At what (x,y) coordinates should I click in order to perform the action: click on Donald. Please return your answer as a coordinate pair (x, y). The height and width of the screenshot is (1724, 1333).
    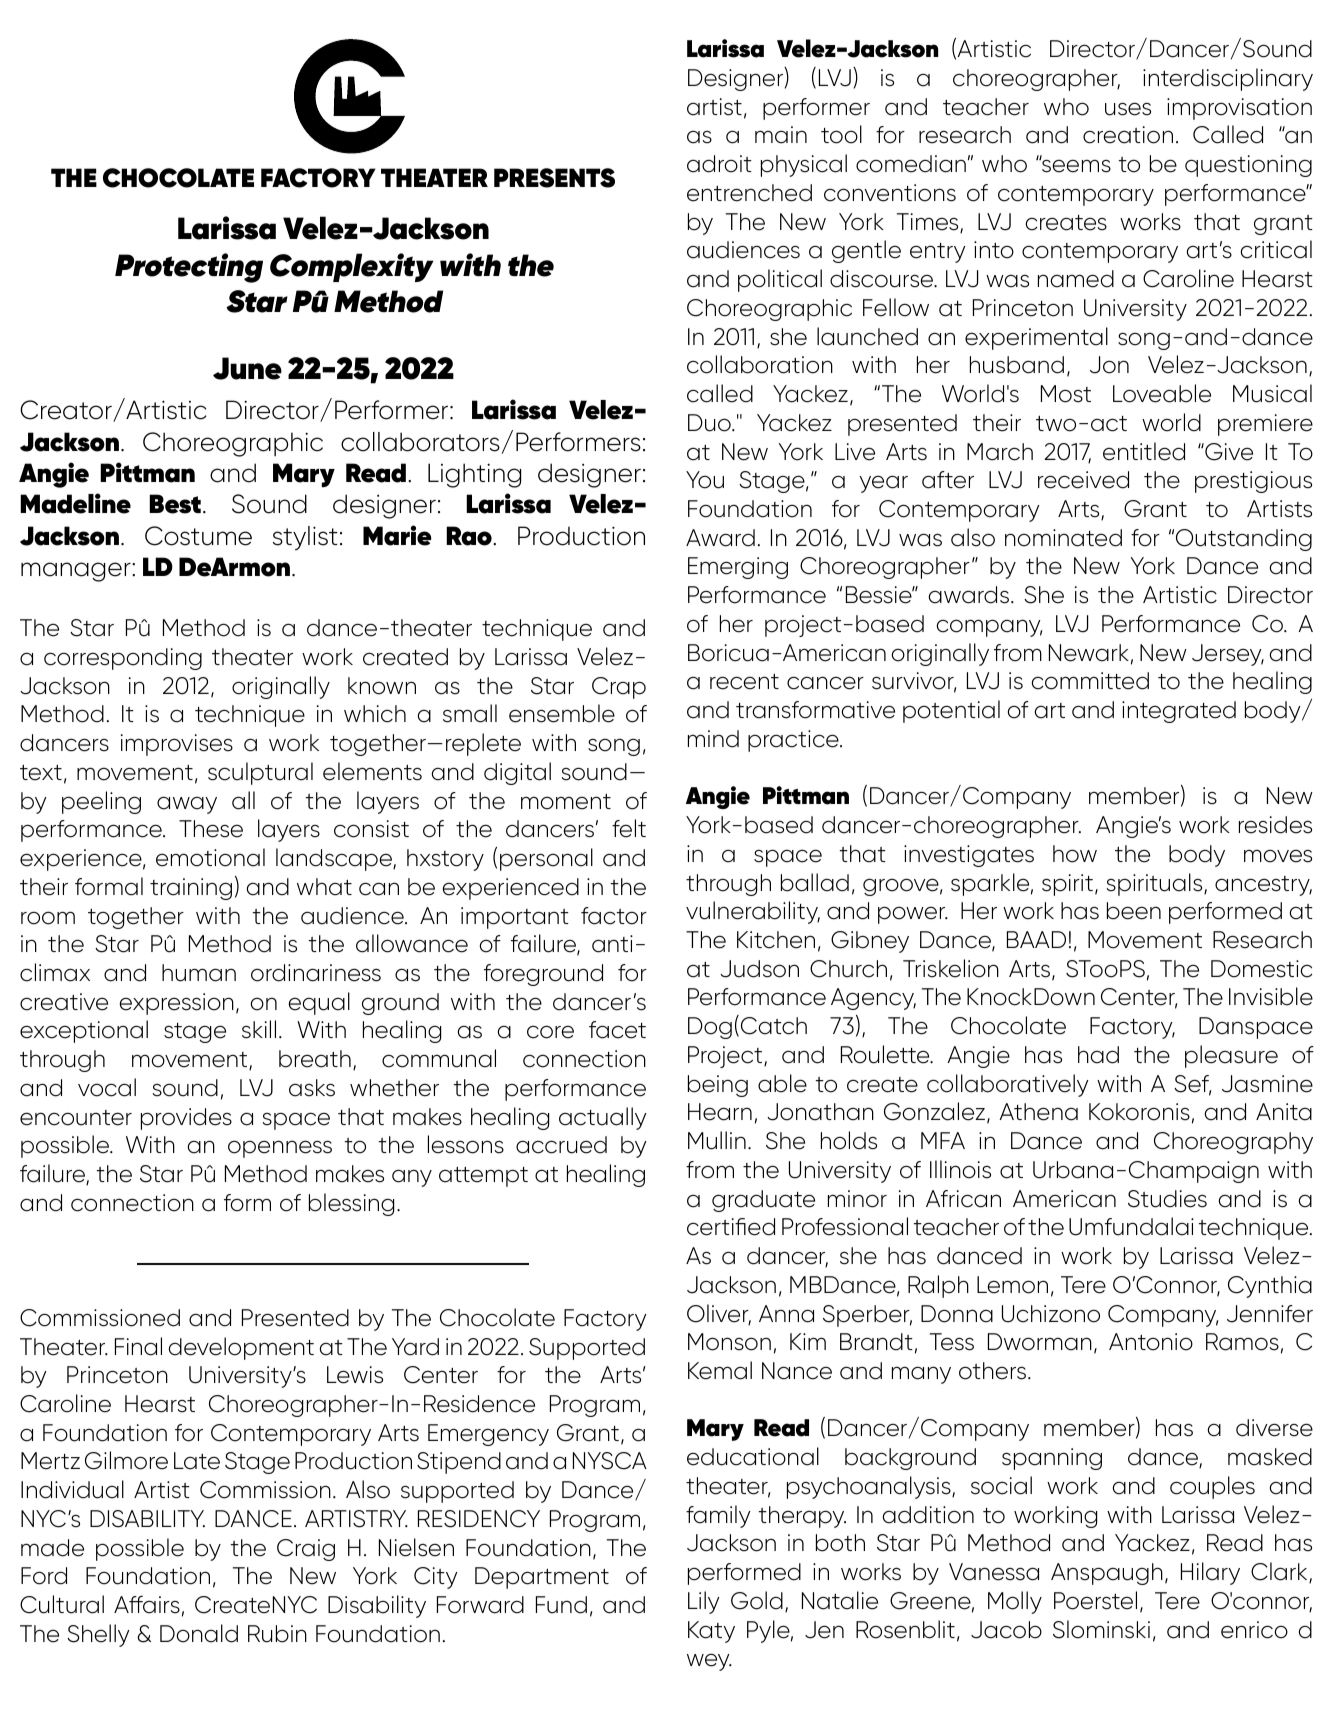
    Looking at the image, I should click on (199, 1633).
